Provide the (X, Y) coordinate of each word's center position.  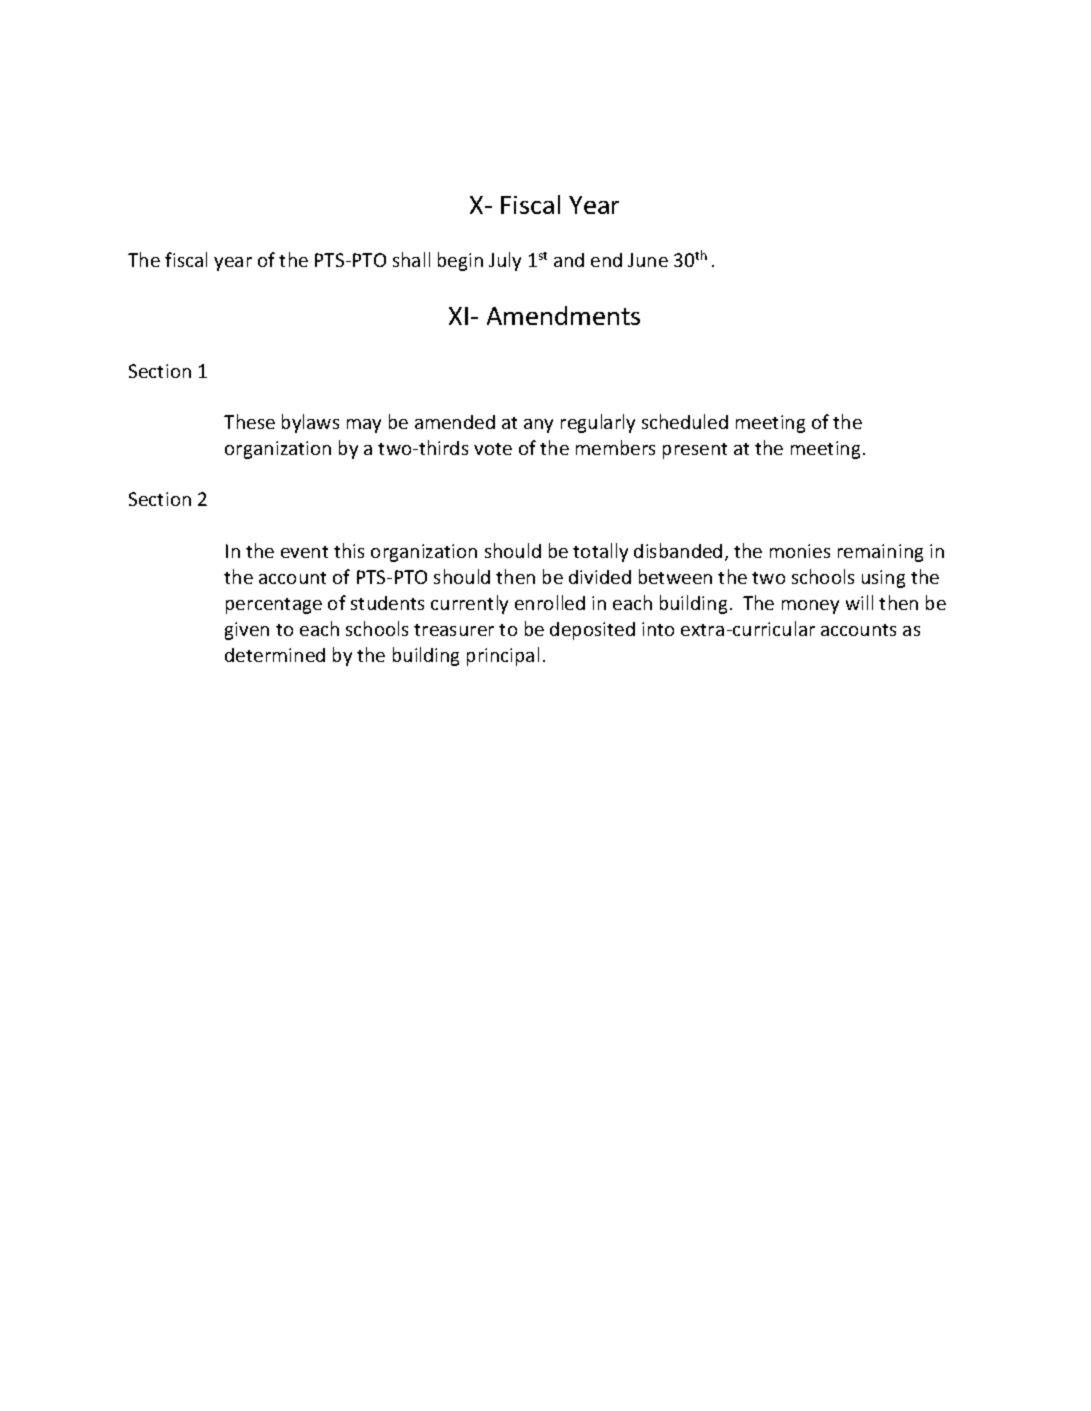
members (615, 447)
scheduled (685, 421)
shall (411, 259)
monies (800, 551)
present (695, 451)
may (364, 426)
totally (600, 552)
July (505, 261)
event (304, 552)
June (648, 260)
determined (275, 655)
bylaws (310, 423)
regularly (598, 423)
